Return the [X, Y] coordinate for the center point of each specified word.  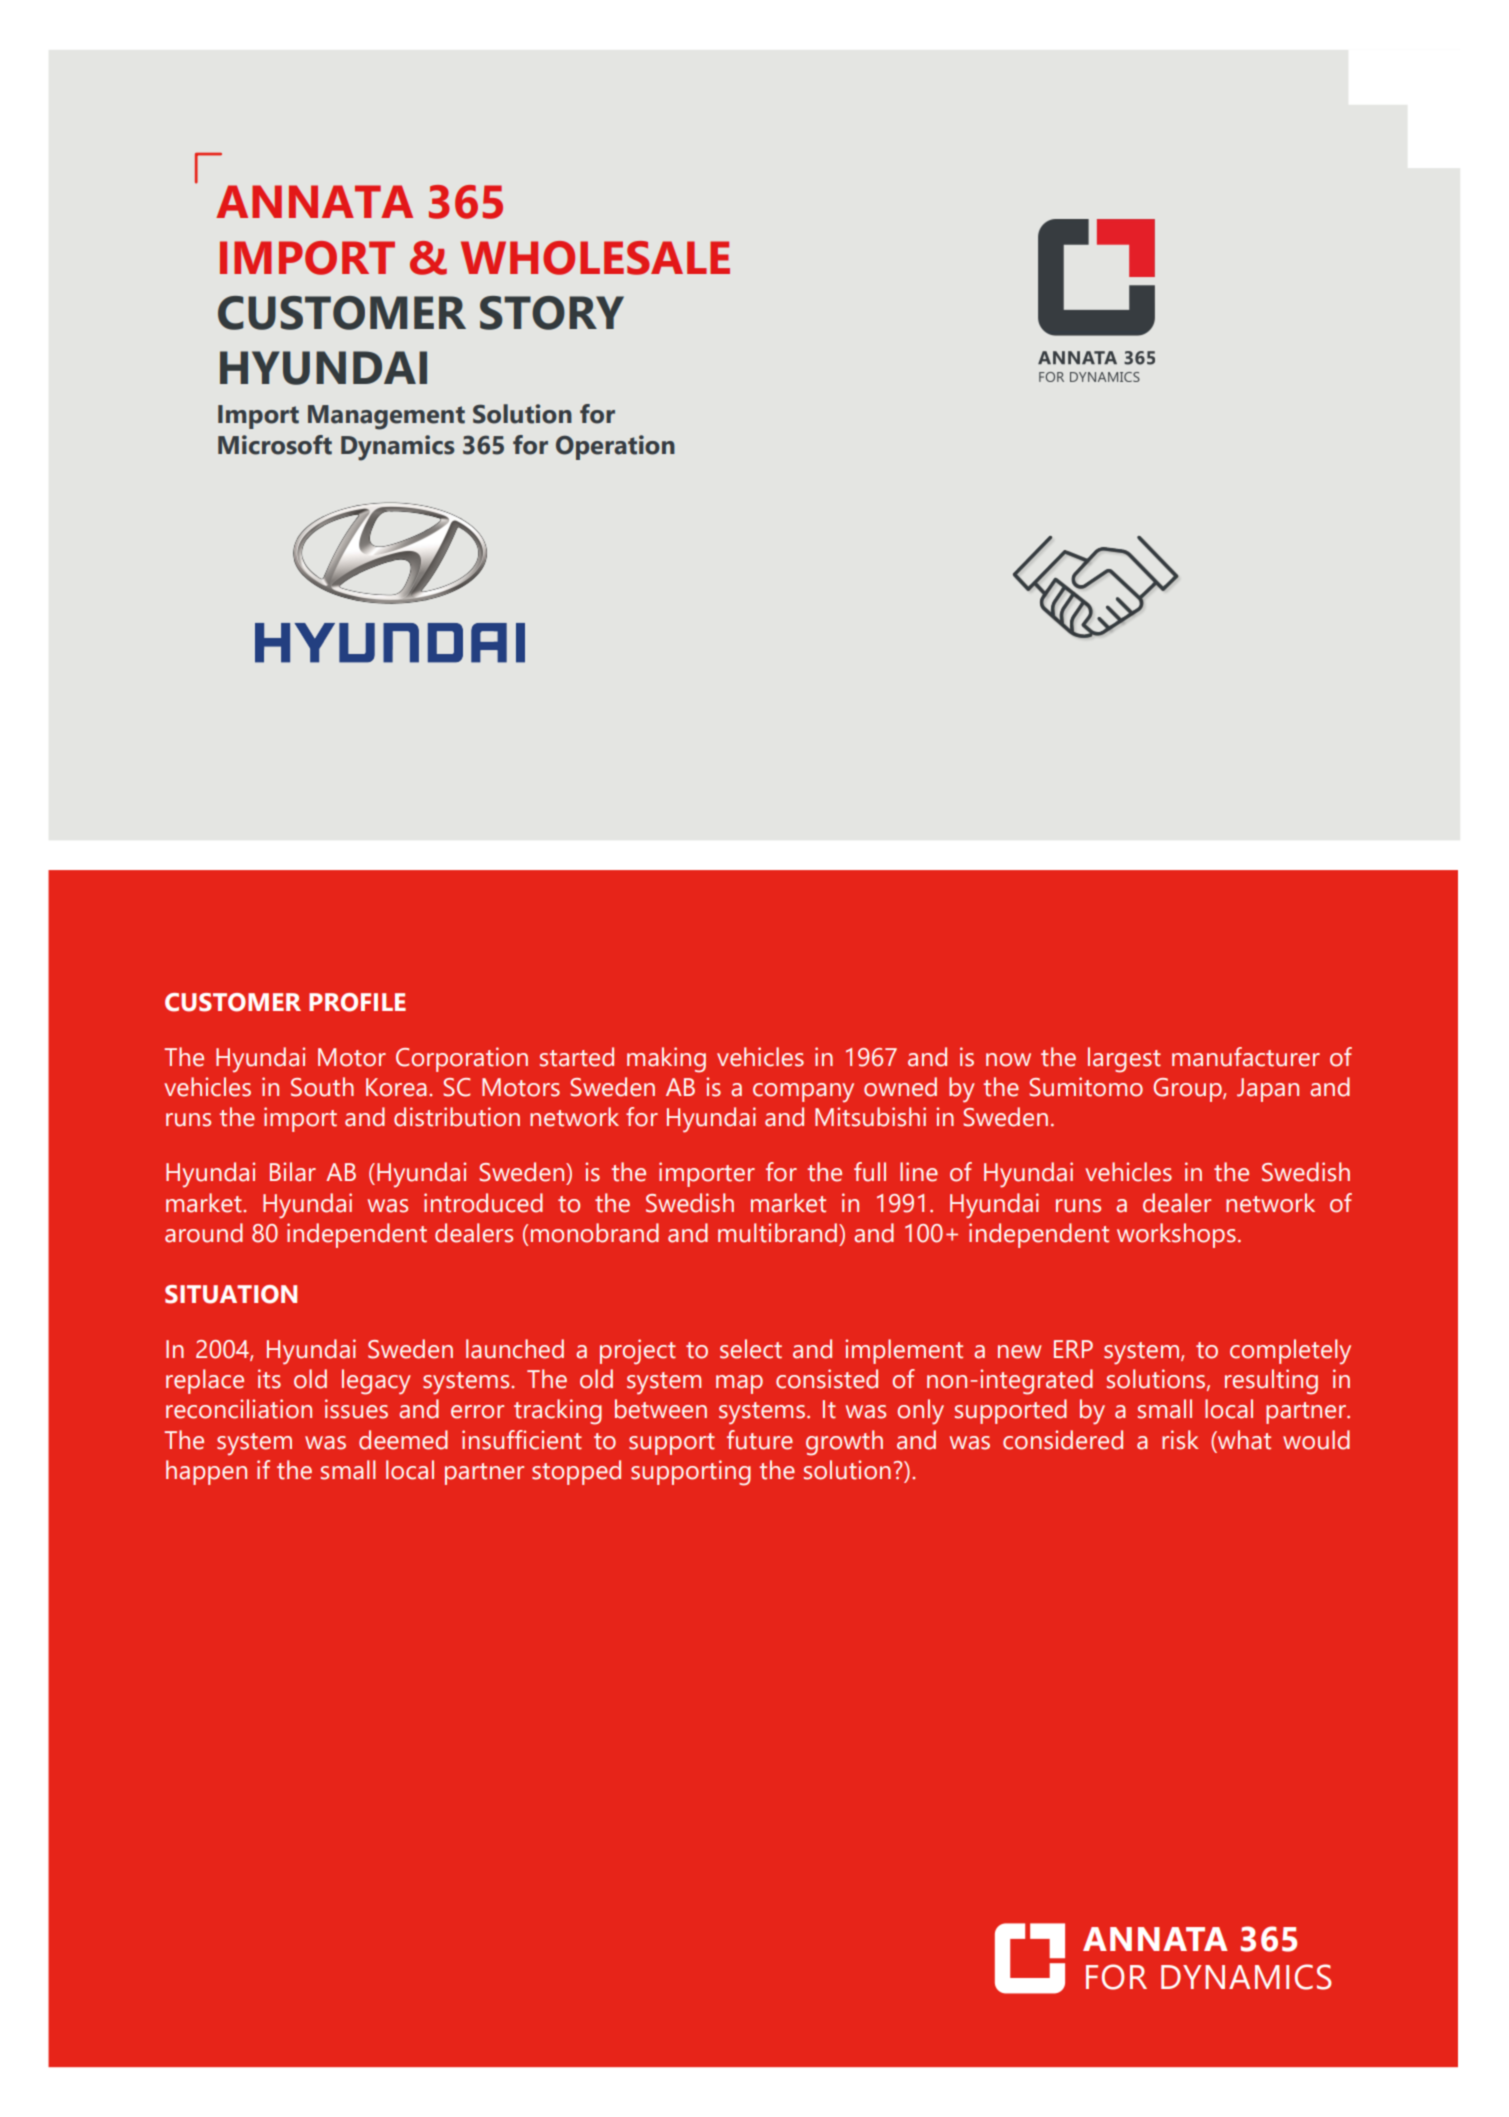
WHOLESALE [595, 258]
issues [356, 1409]
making [666, 1060]
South [322, 1087]
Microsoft [275, 445]
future [760, 1440]
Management [386, 417]
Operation [615, 447]
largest [1124, 1060]
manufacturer [1246, 1057]
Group [1188, 1090]
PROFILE [357, 1002]
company [803, 1092]
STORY [552, 313]
